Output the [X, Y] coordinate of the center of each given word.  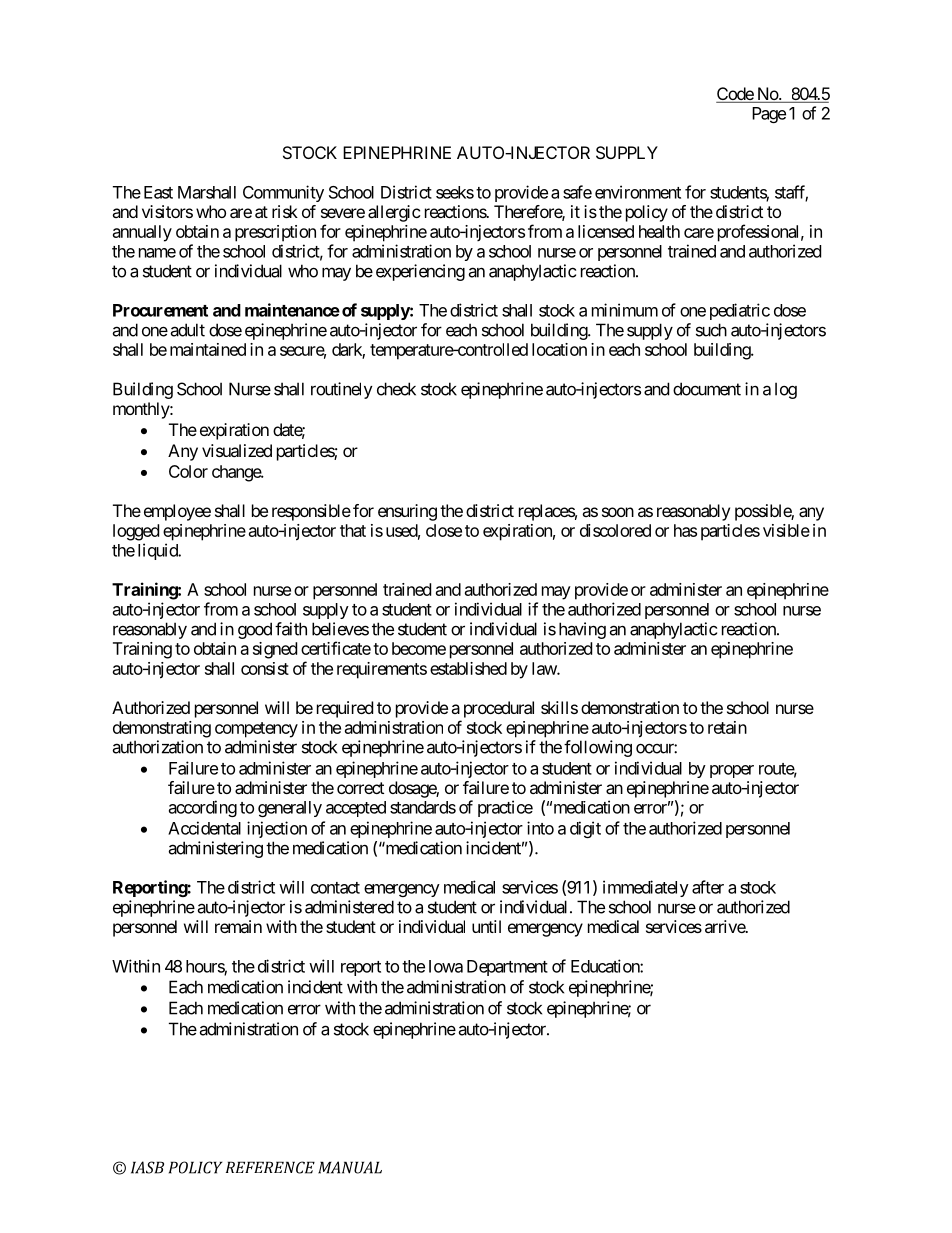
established [468, 668]
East [158, 192]
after [708, 887]
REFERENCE [270, 1167]
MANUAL [350, 1167]
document [707, 389]
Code [735, 95]
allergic [394, 213]
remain [238, 926]
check [396, 389]
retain [727, 727]
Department [507, 968]
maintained [208, 349]
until [486, 926]
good [255, 630]
